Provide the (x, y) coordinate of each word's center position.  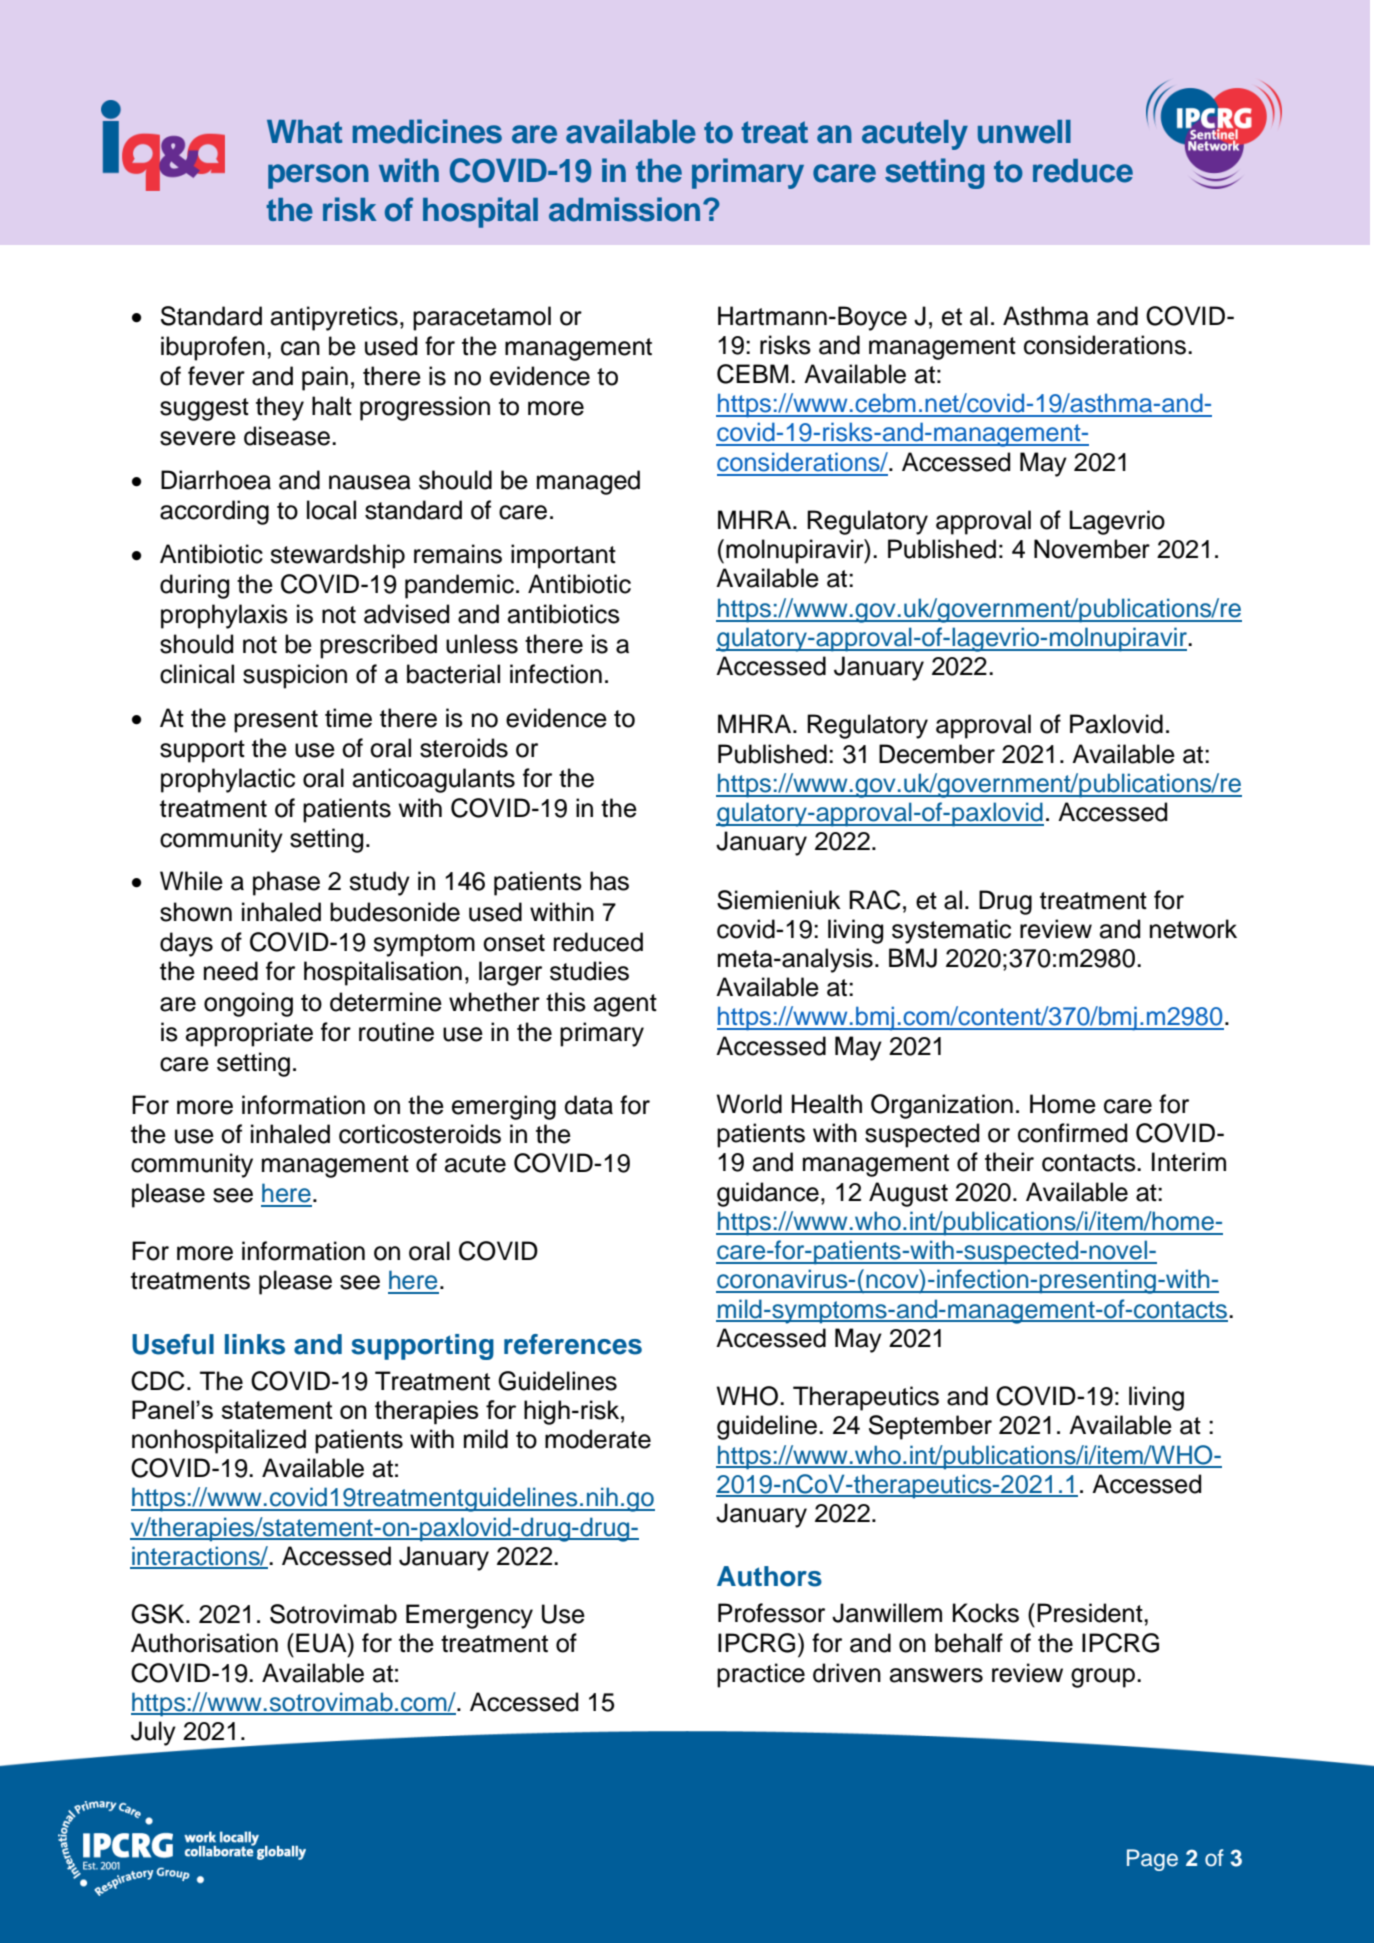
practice (761, 1675)
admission (624, 209)
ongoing (248, 1004)
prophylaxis (224, 616)
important (563, 556)
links (255, 1344)
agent (625, 1005)
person (318, 176)
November (1092, 549)
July (153, 1733)
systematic (951, 931)
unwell (1024, 132)
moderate (598, 1439)
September (930, 1427)
